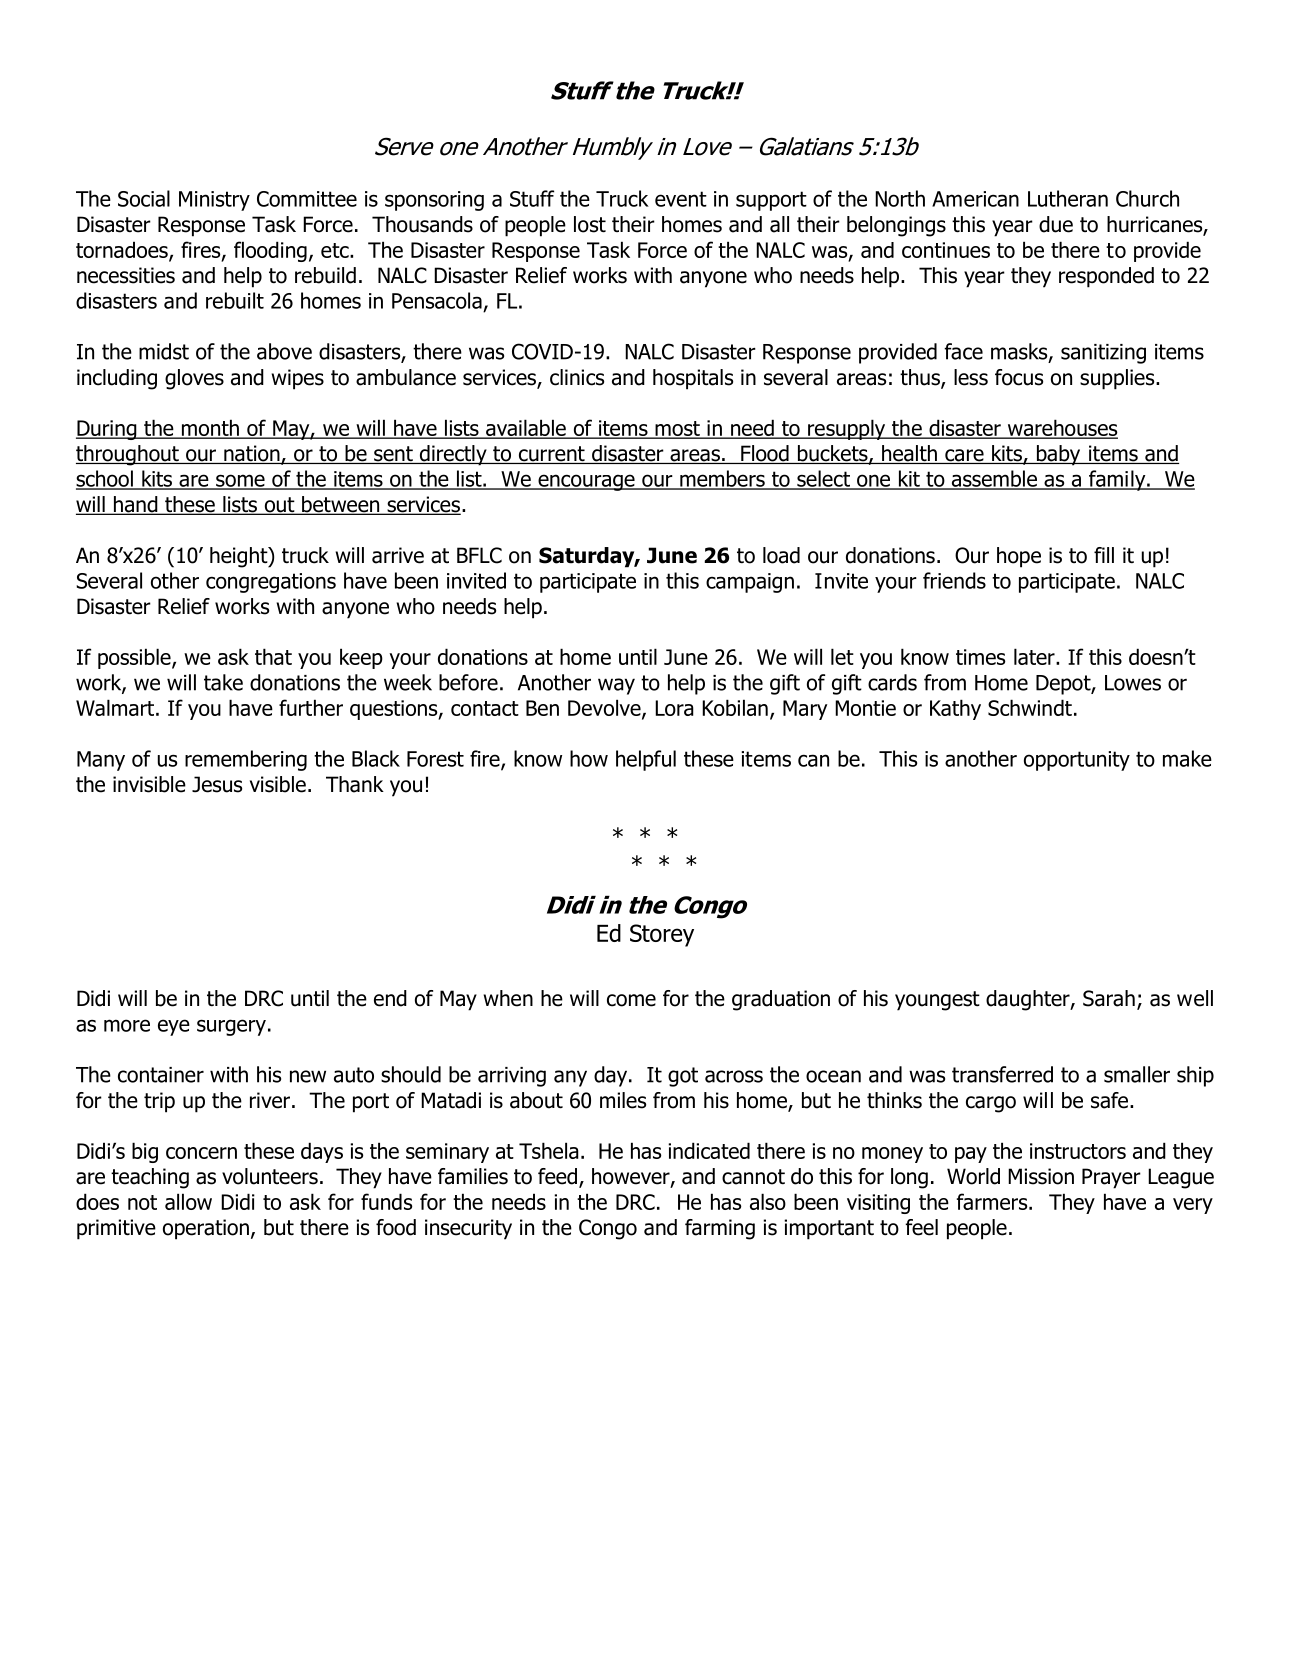 The width and height of the screenshot is (1290, 1670). I want to click on Mission, so click(1041, 1176).
